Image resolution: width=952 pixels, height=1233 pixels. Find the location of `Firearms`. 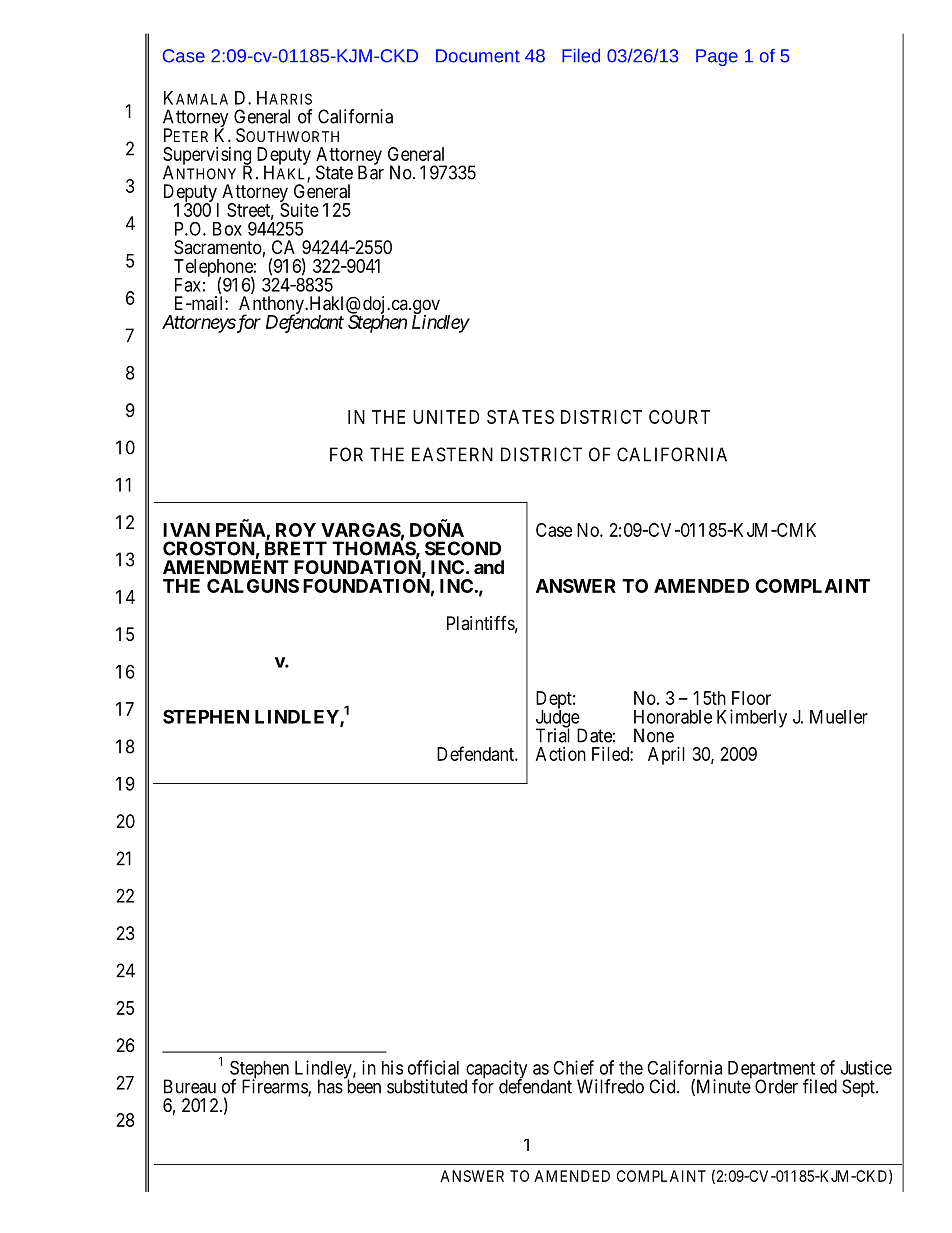

Firearms is located at coordinates (275, 1087).
